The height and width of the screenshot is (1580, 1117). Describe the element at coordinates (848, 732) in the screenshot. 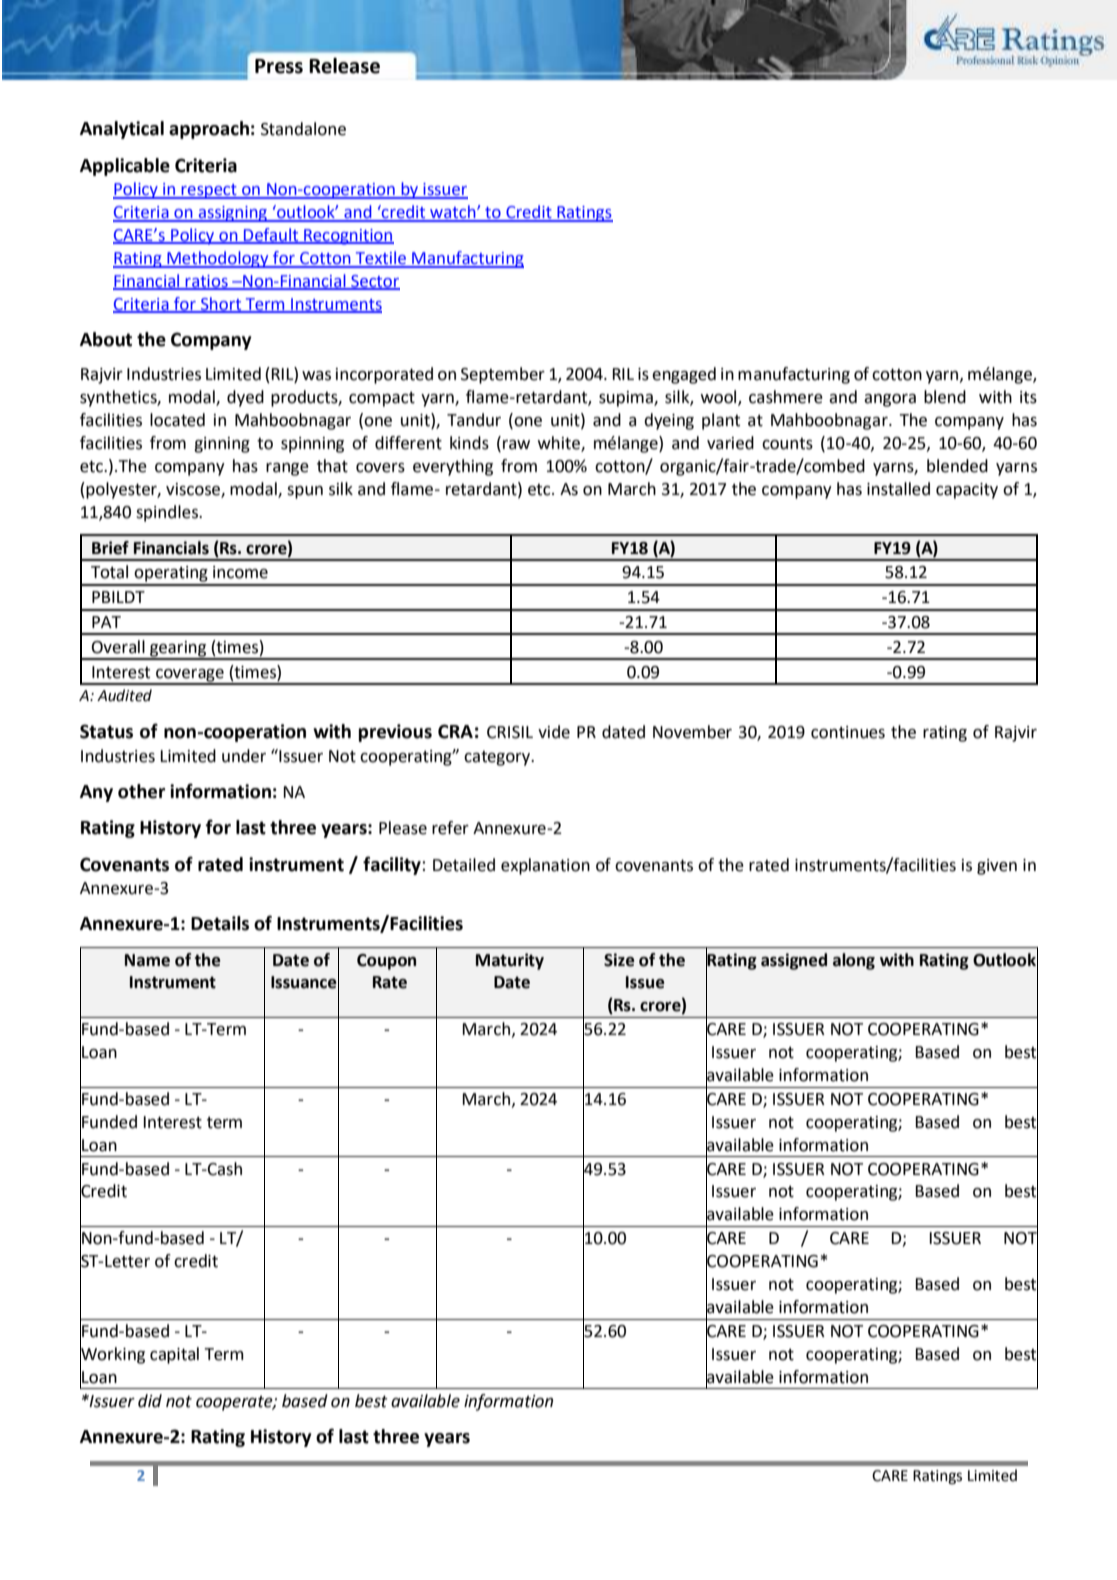

I see `continues` at that location.
